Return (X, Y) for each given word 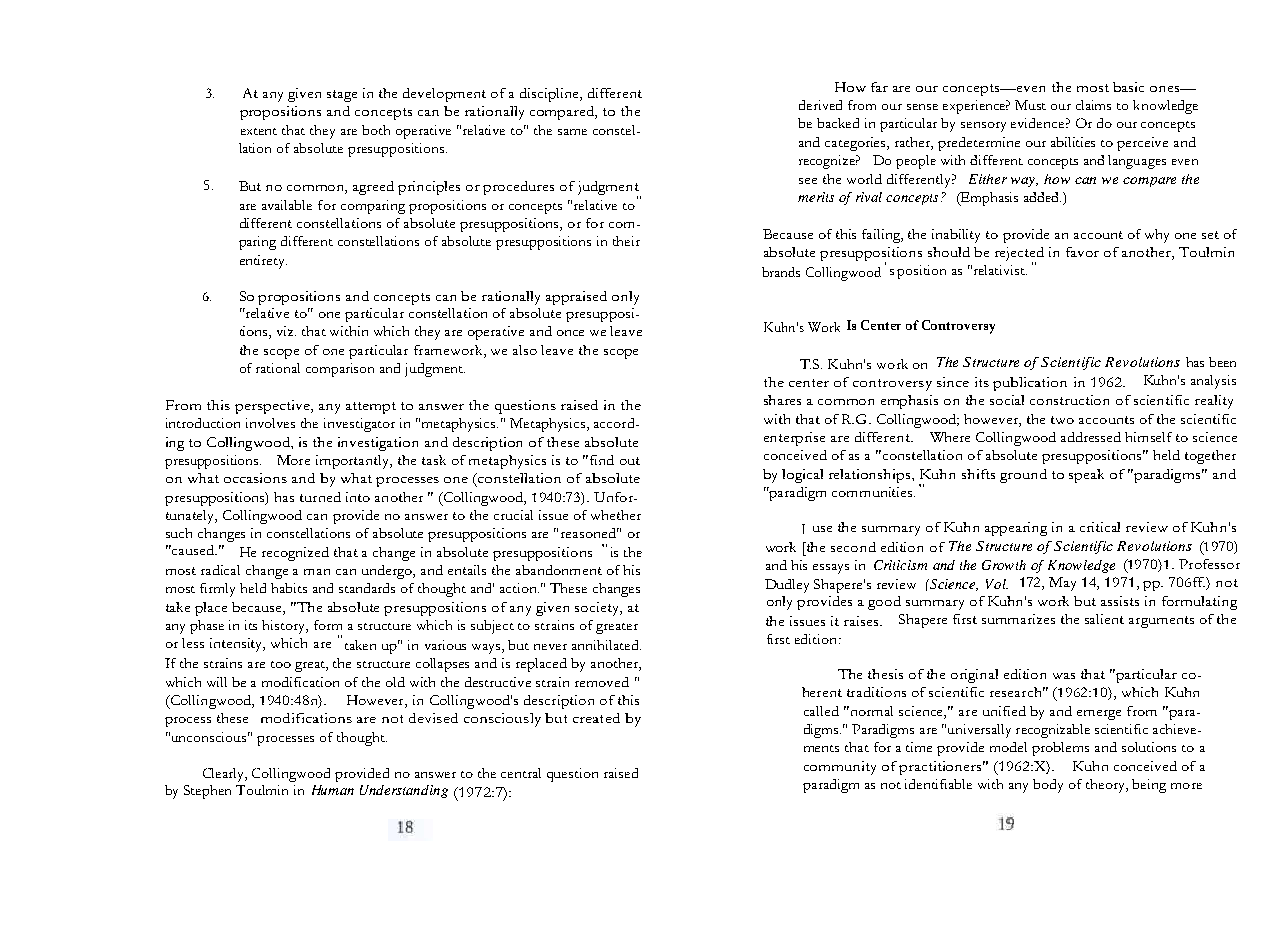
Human (333, 790)
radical (220, 570)
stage (342, 96)
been (1222, 362)
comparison (340, 370)
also (525, 350)
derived (820, 105)
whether (616, 515)
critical (1100, 527)
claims (1093, 105)
